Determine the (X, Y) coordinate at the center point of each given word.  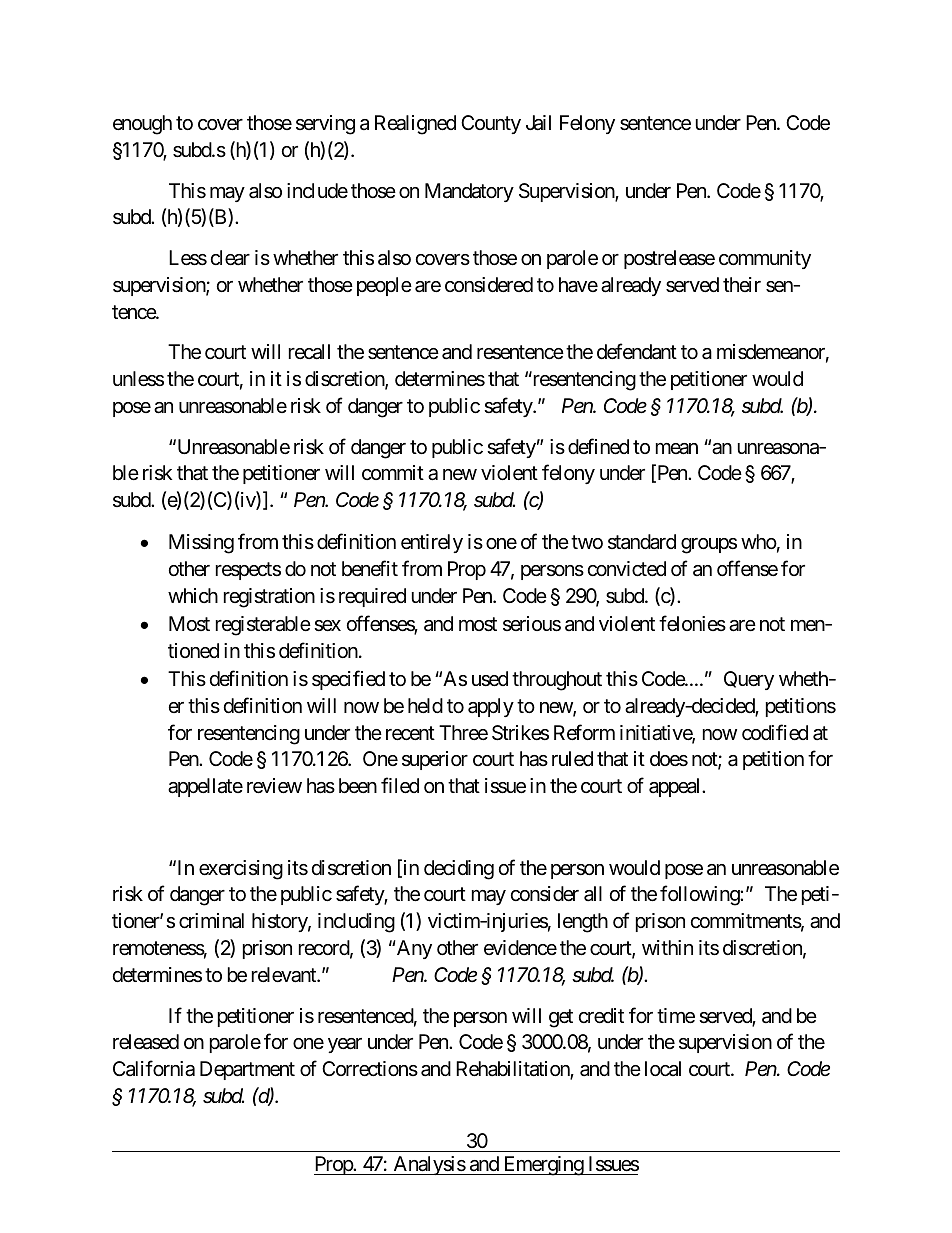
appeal (676, 787)
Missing (201, 544)
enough (142, 125)
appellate (205, 787)
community (765, 259)
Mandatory (469, 192)
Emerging (543, 1166)
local (663, 1069)
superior (435, 760)
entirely (432, 543)
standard (642, 542)
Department (247, 1070)
